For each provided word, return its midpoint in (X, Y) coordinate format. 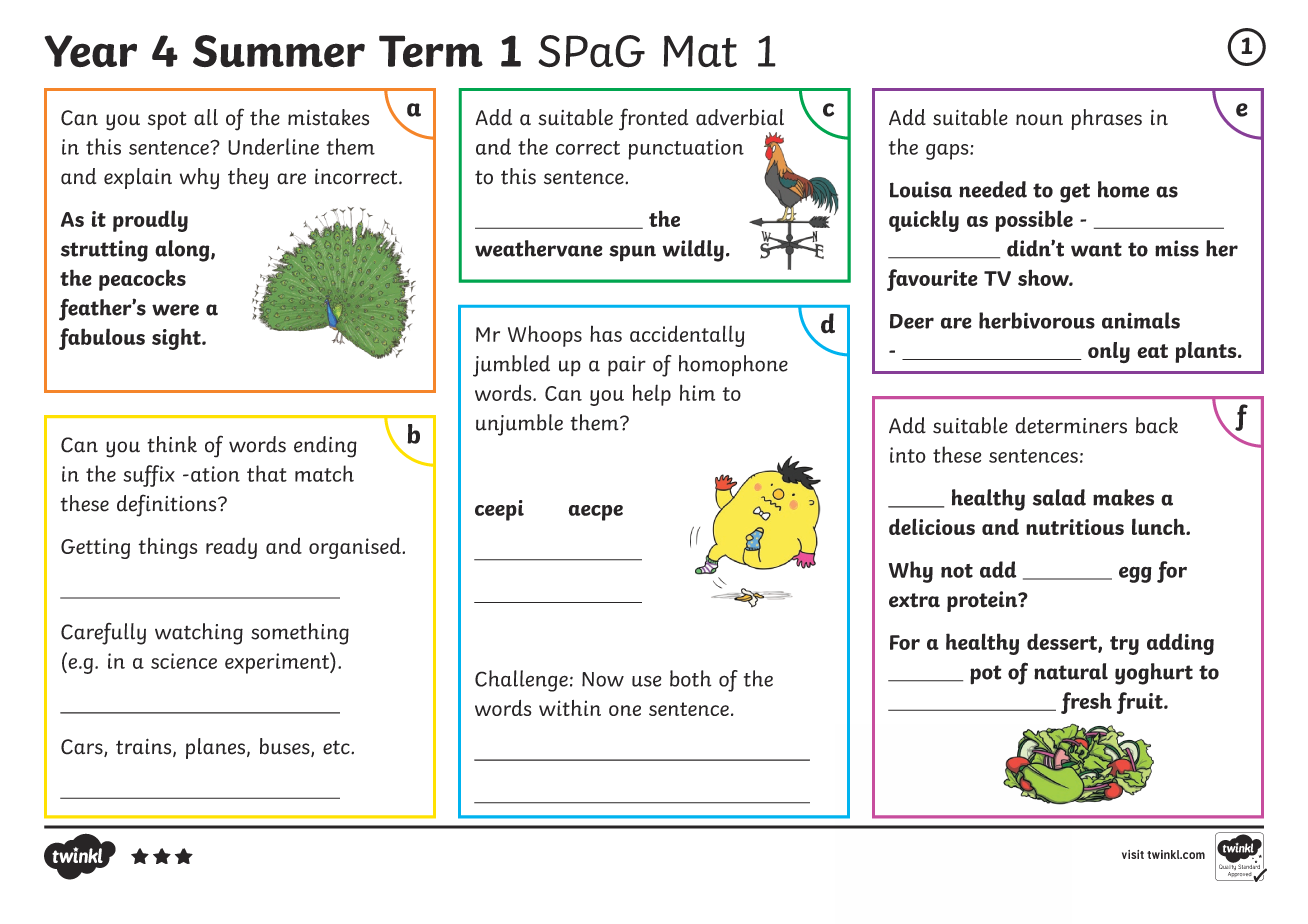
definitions (168, 505)
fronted (653, 119)
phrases (1106, 119)
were (175, 310)
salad (1059, 497)
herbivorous (1037, 320)
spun (632, 253)
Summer (279, 51)
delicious (932, 526)
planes (215, 748)
